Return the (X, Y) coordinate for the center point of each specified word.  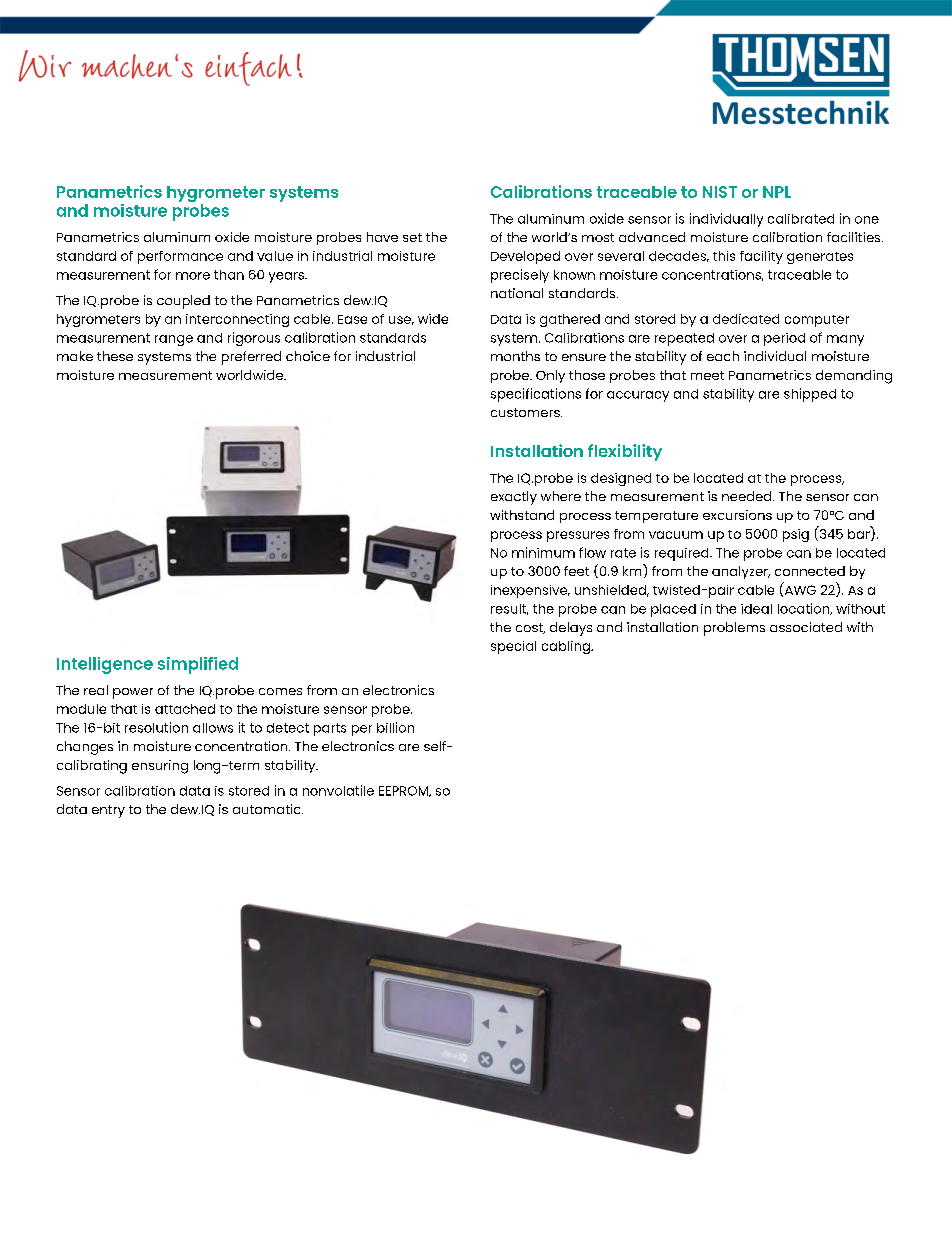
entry (108, 811)
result (509, 609)
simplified (198, 665)
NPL (777, 192)
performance (180, 257)
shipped (810, 395)
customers (526, 412)
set (412, 237)
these (115, 356)
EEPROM (404, 791)
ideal (756, 609)
